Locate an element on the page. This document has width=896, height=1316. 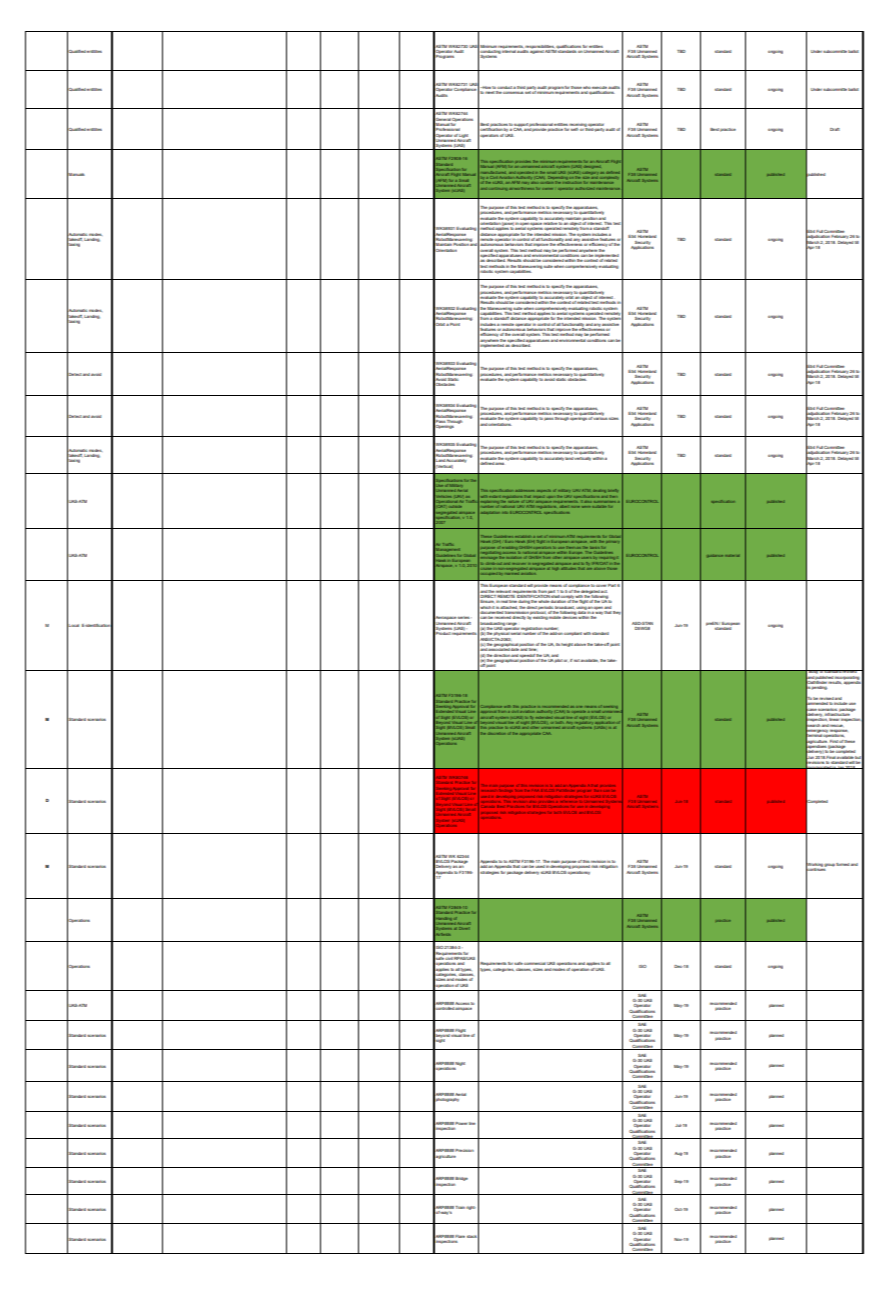
material is located at coordinates (732, 556).
